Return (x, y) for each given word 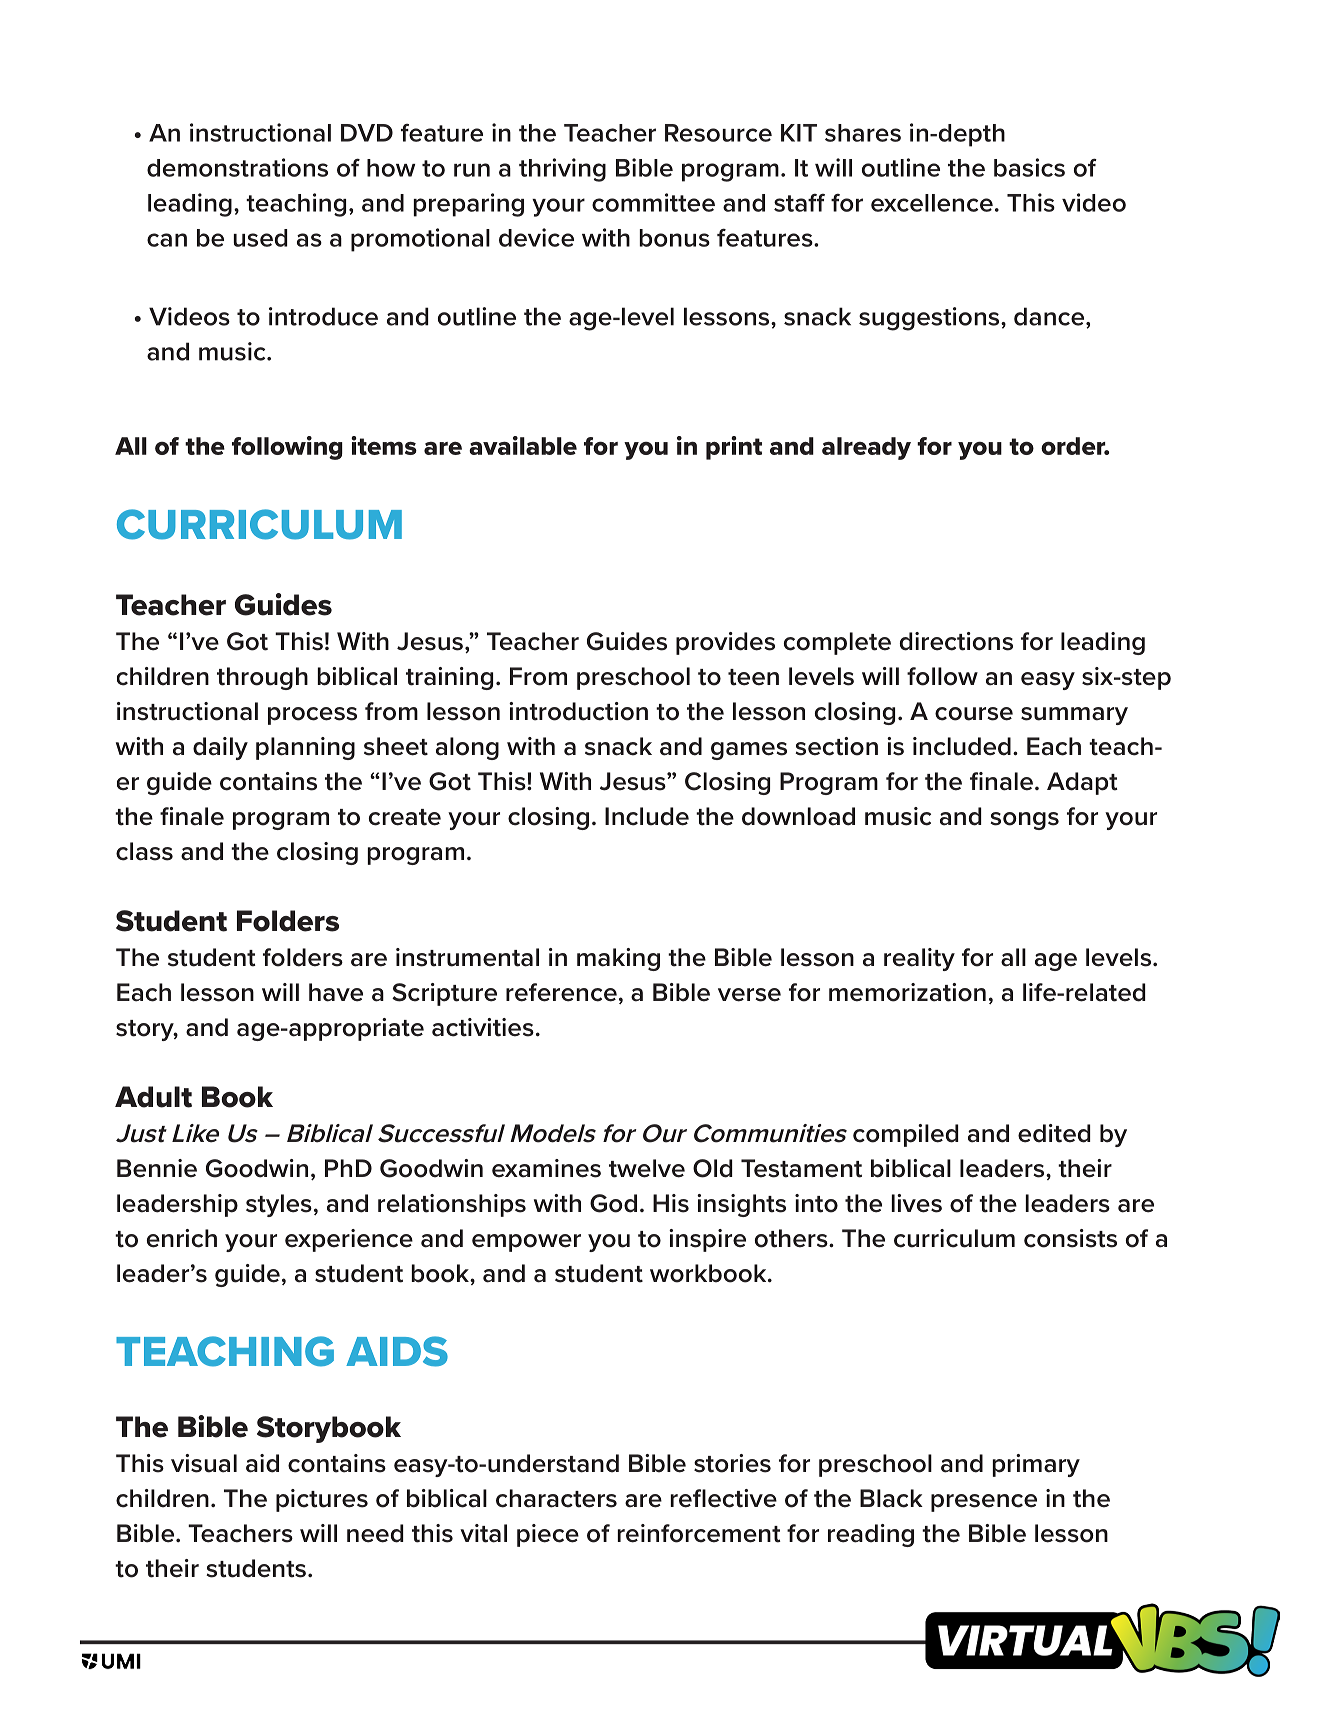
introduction (578, 711)
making (618, 959)
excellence (932, 203)
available (523, 445)
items (384, 445)
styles (279, 1205)
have (336, 992)
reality (919, 959)
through (262, 678)
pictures (322, 1500)
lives (917, 1203)
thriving (562, 170)
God (613, 1203)
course (974, 714)
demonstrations (237, 167)
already (866, 448)
